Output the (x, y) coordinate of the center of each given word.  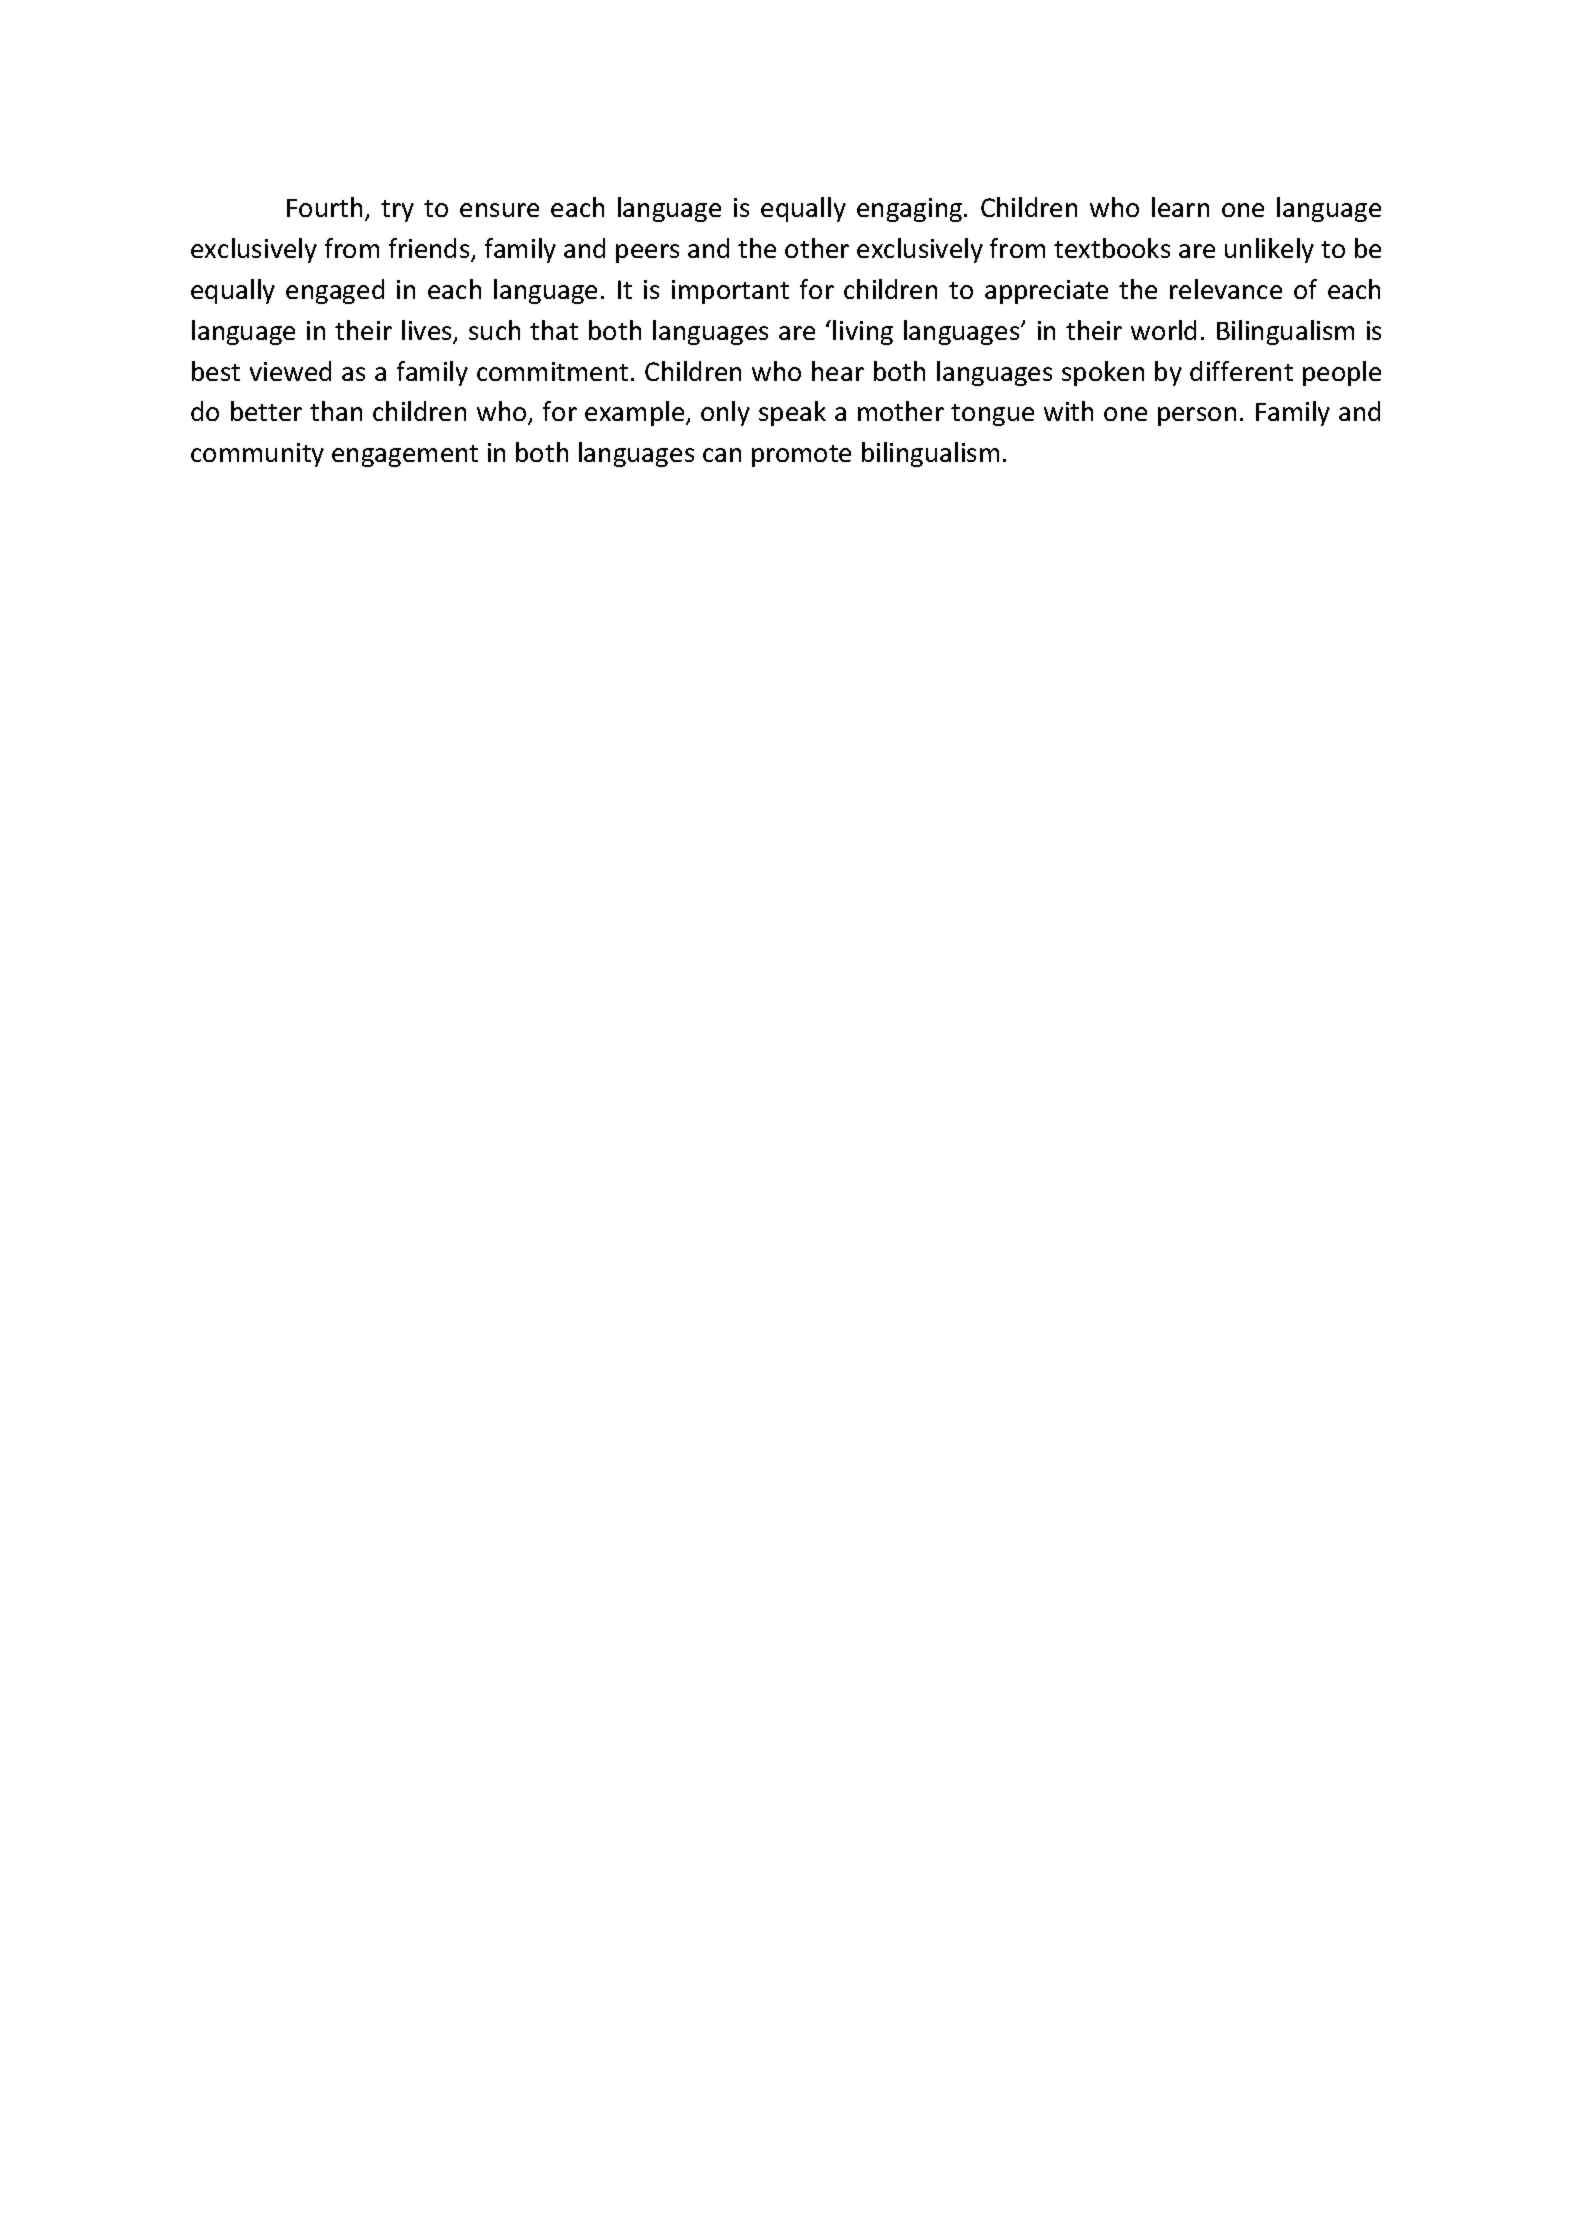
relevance (1226, 289)
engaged (335, 291)
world (1163, 330)
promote (801, 456)
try (397, 211)
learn (1180, 207)
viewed (290, 371)
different (1241, 371)
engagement (405, 456)
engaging (911, 210)
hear (838, 371)
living (863, 332)
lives (428, 331)
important (730, 292)
